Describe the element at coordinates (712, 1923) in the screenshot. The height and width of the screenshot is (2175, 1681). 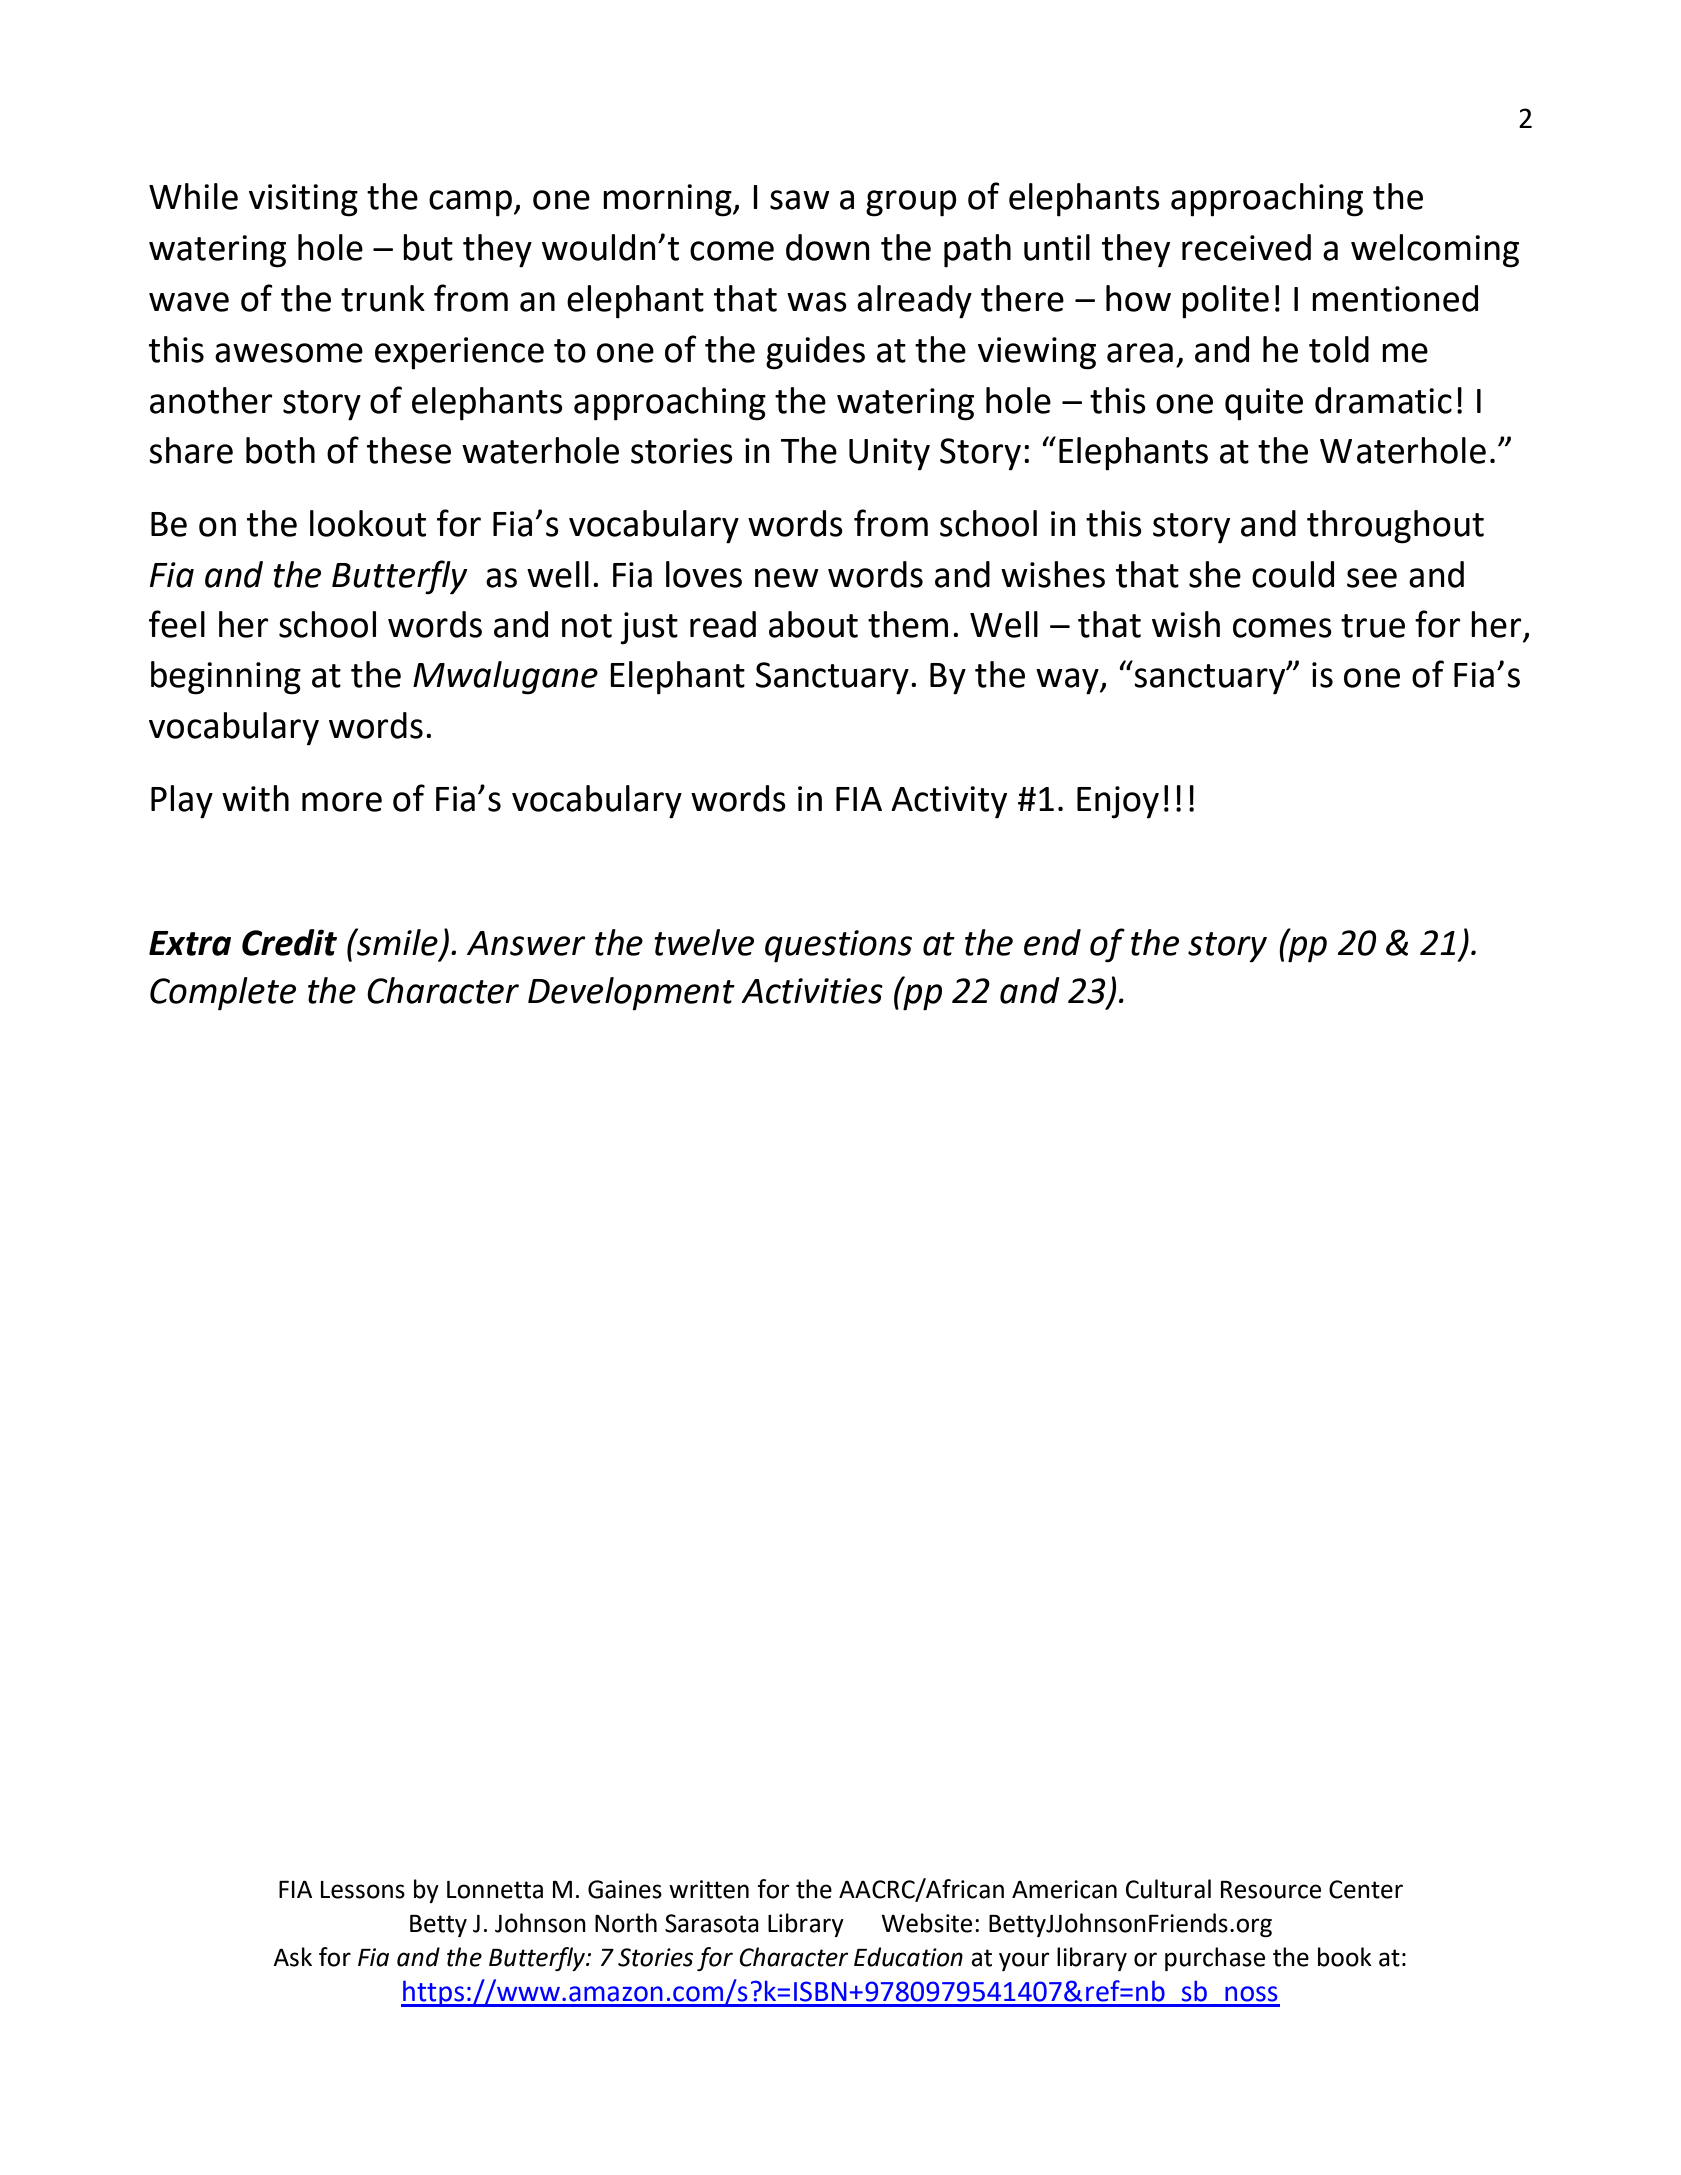
I see `Sarasota` at that location.
